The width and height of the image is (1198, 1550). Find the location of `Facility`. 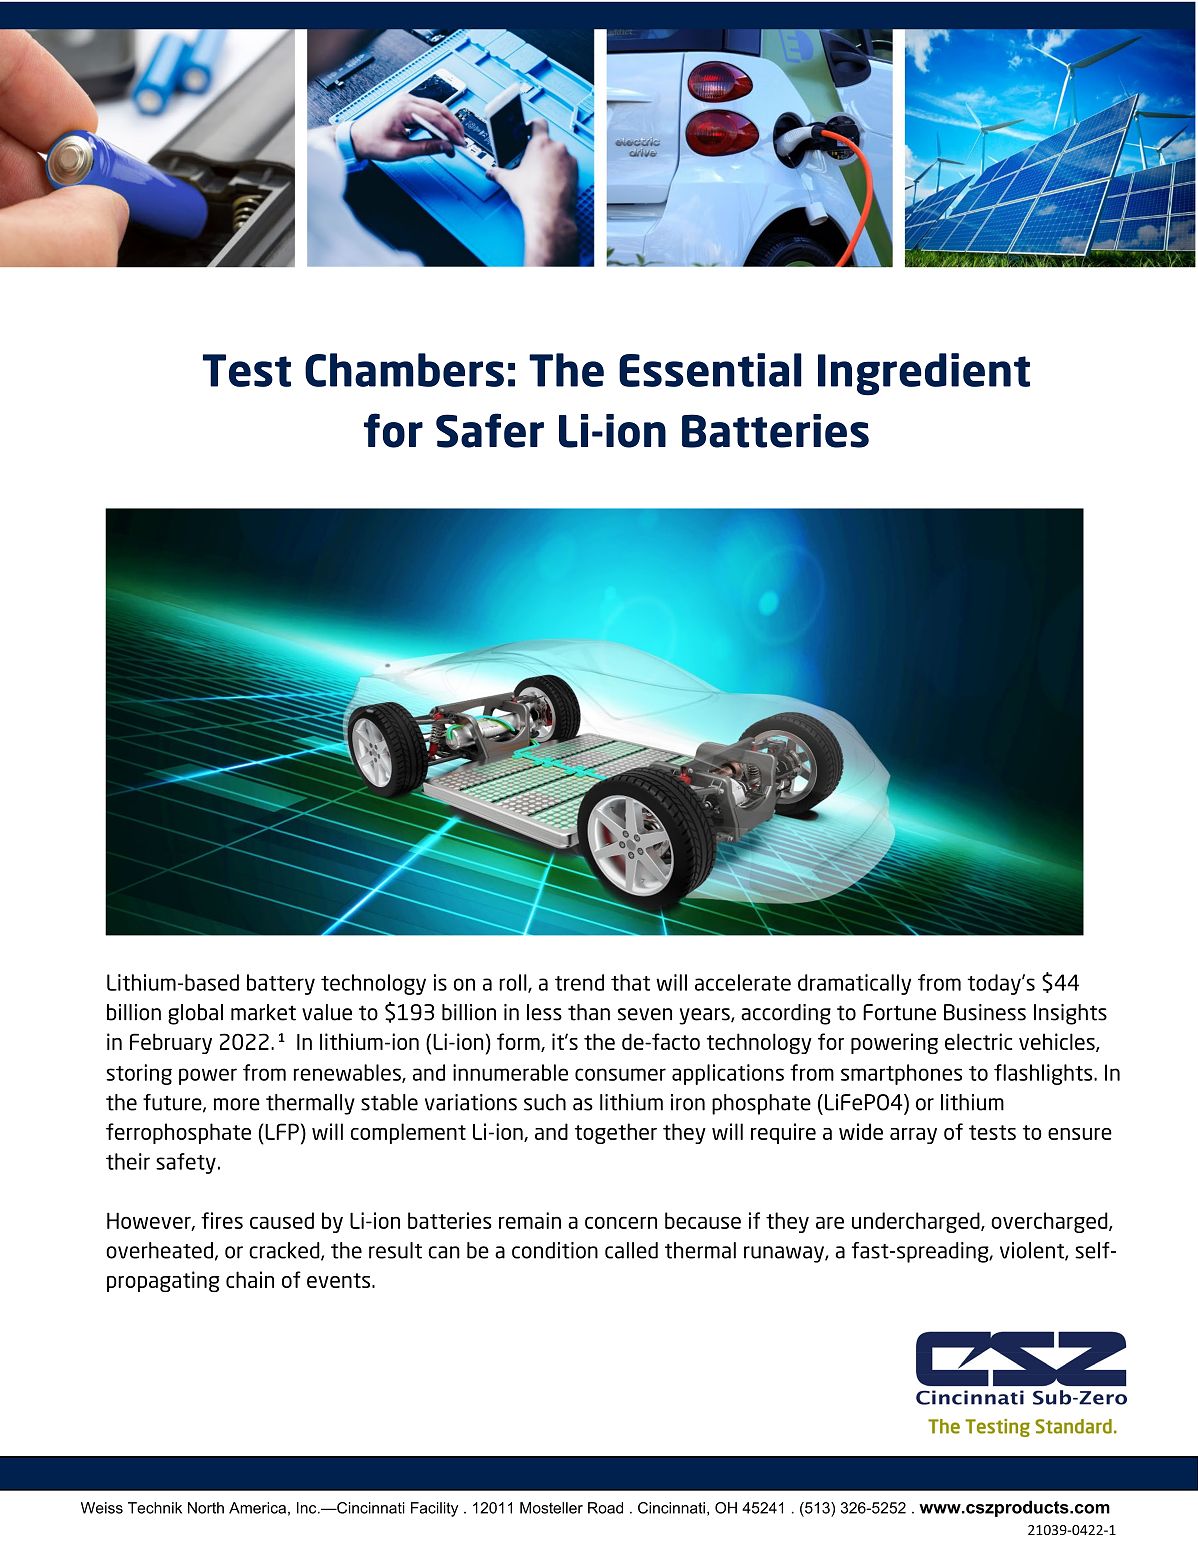

Facility is located at coordinates (434, 1509).
